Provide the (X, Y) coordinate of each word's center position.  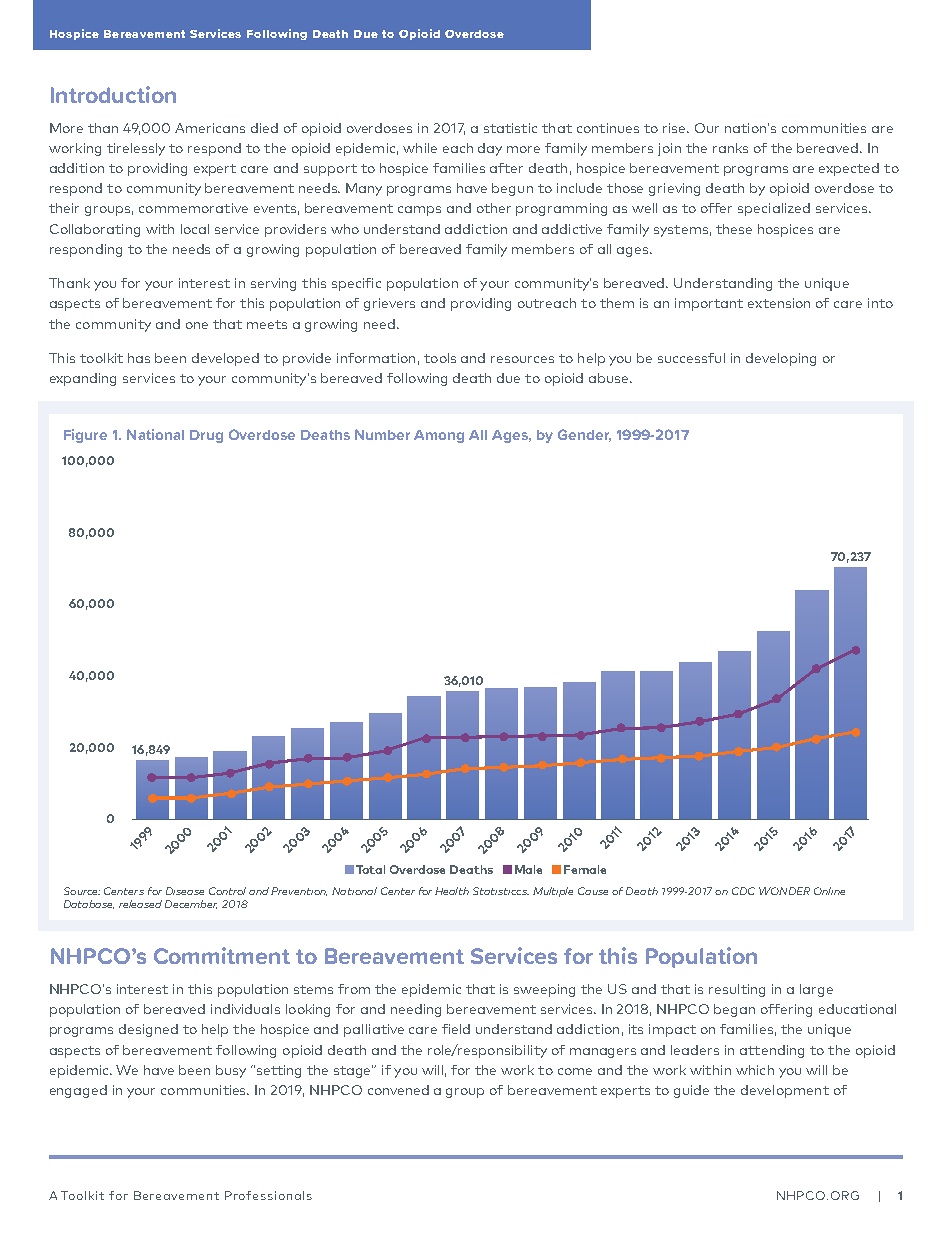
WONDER (784, 891)
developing (781, 359)
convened (398, 1090)
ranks (730, 148)
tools (440, 358)
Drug (206, 436)
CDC (743, 891)
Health (452, 891)
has (139, 358)
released (140, 904)
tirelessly (136, 149)
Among (439, 436)
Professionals (268, 1195)
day (490, 149)
